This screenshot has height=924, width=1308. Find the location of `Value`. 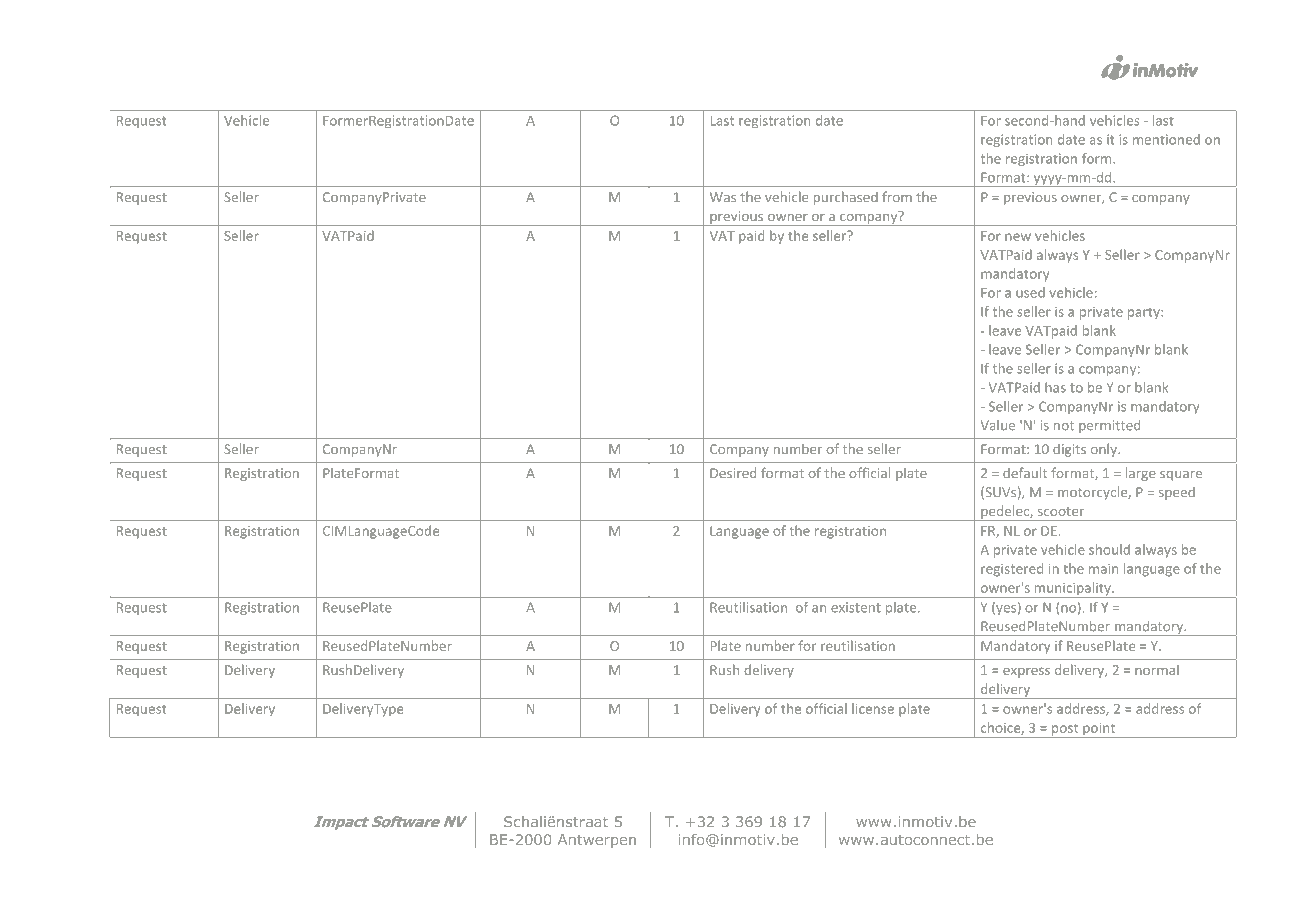

Value is located at coordinates (998, 425).
